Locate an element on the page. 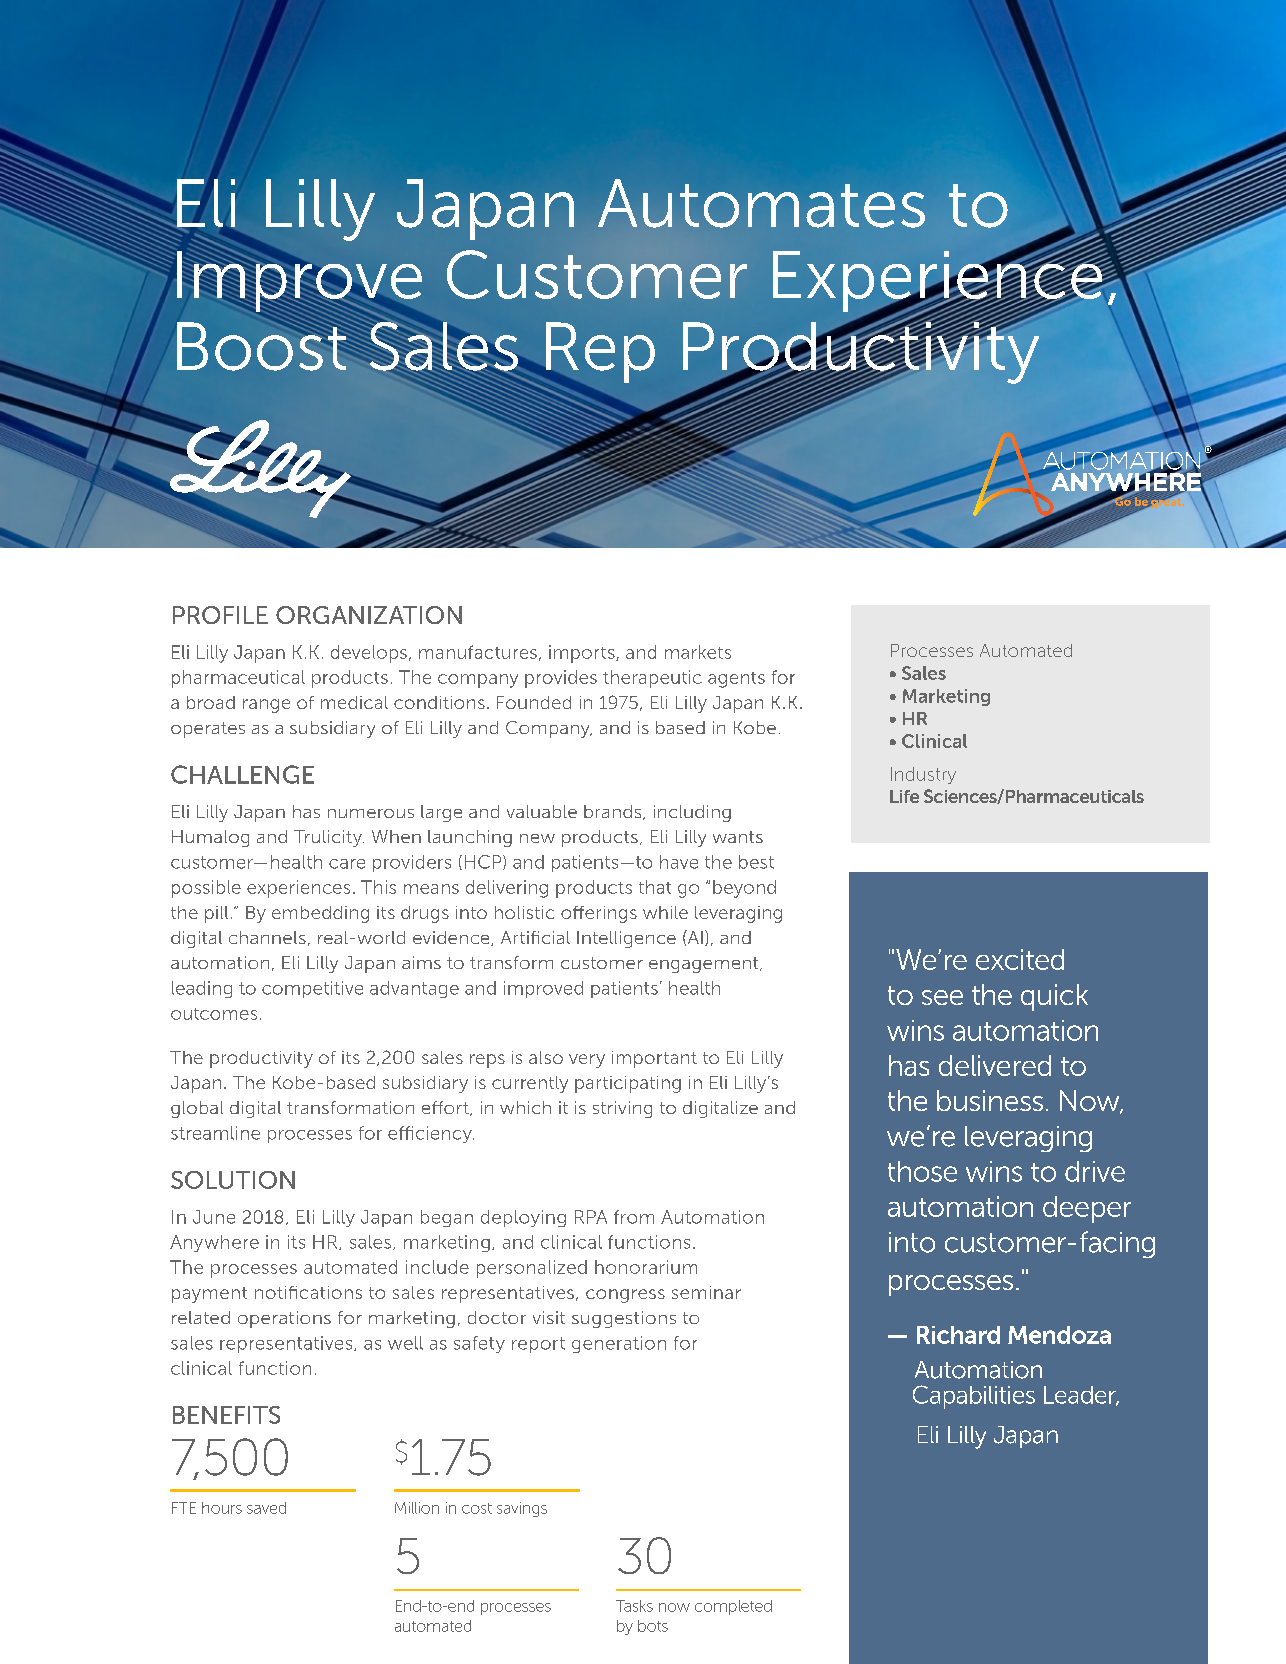 The image size is (1286, 1664). PROFILE is located at coordinates (220, 615).
